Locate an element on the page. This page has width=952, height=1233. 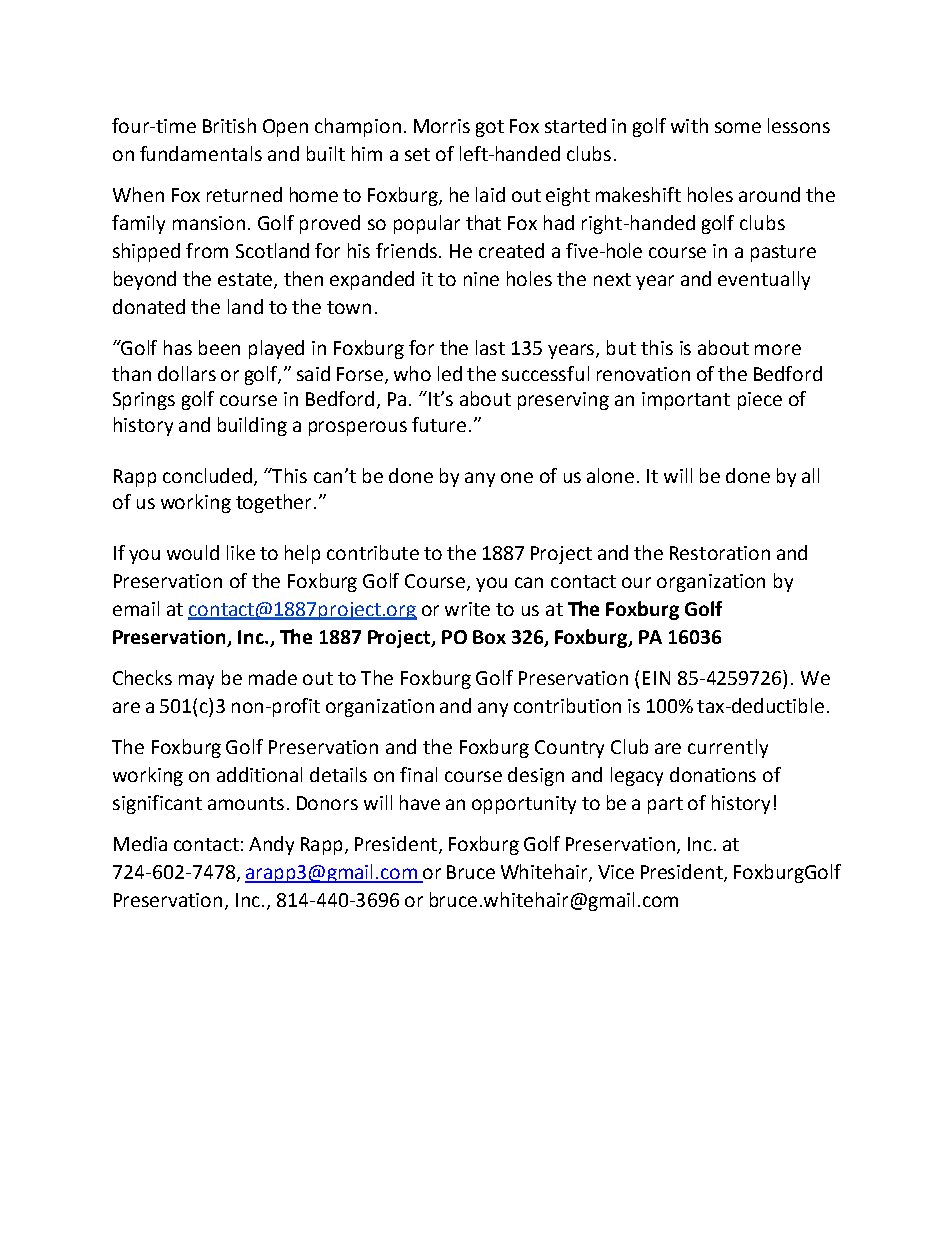
future is located at coordinates (439, 424).
